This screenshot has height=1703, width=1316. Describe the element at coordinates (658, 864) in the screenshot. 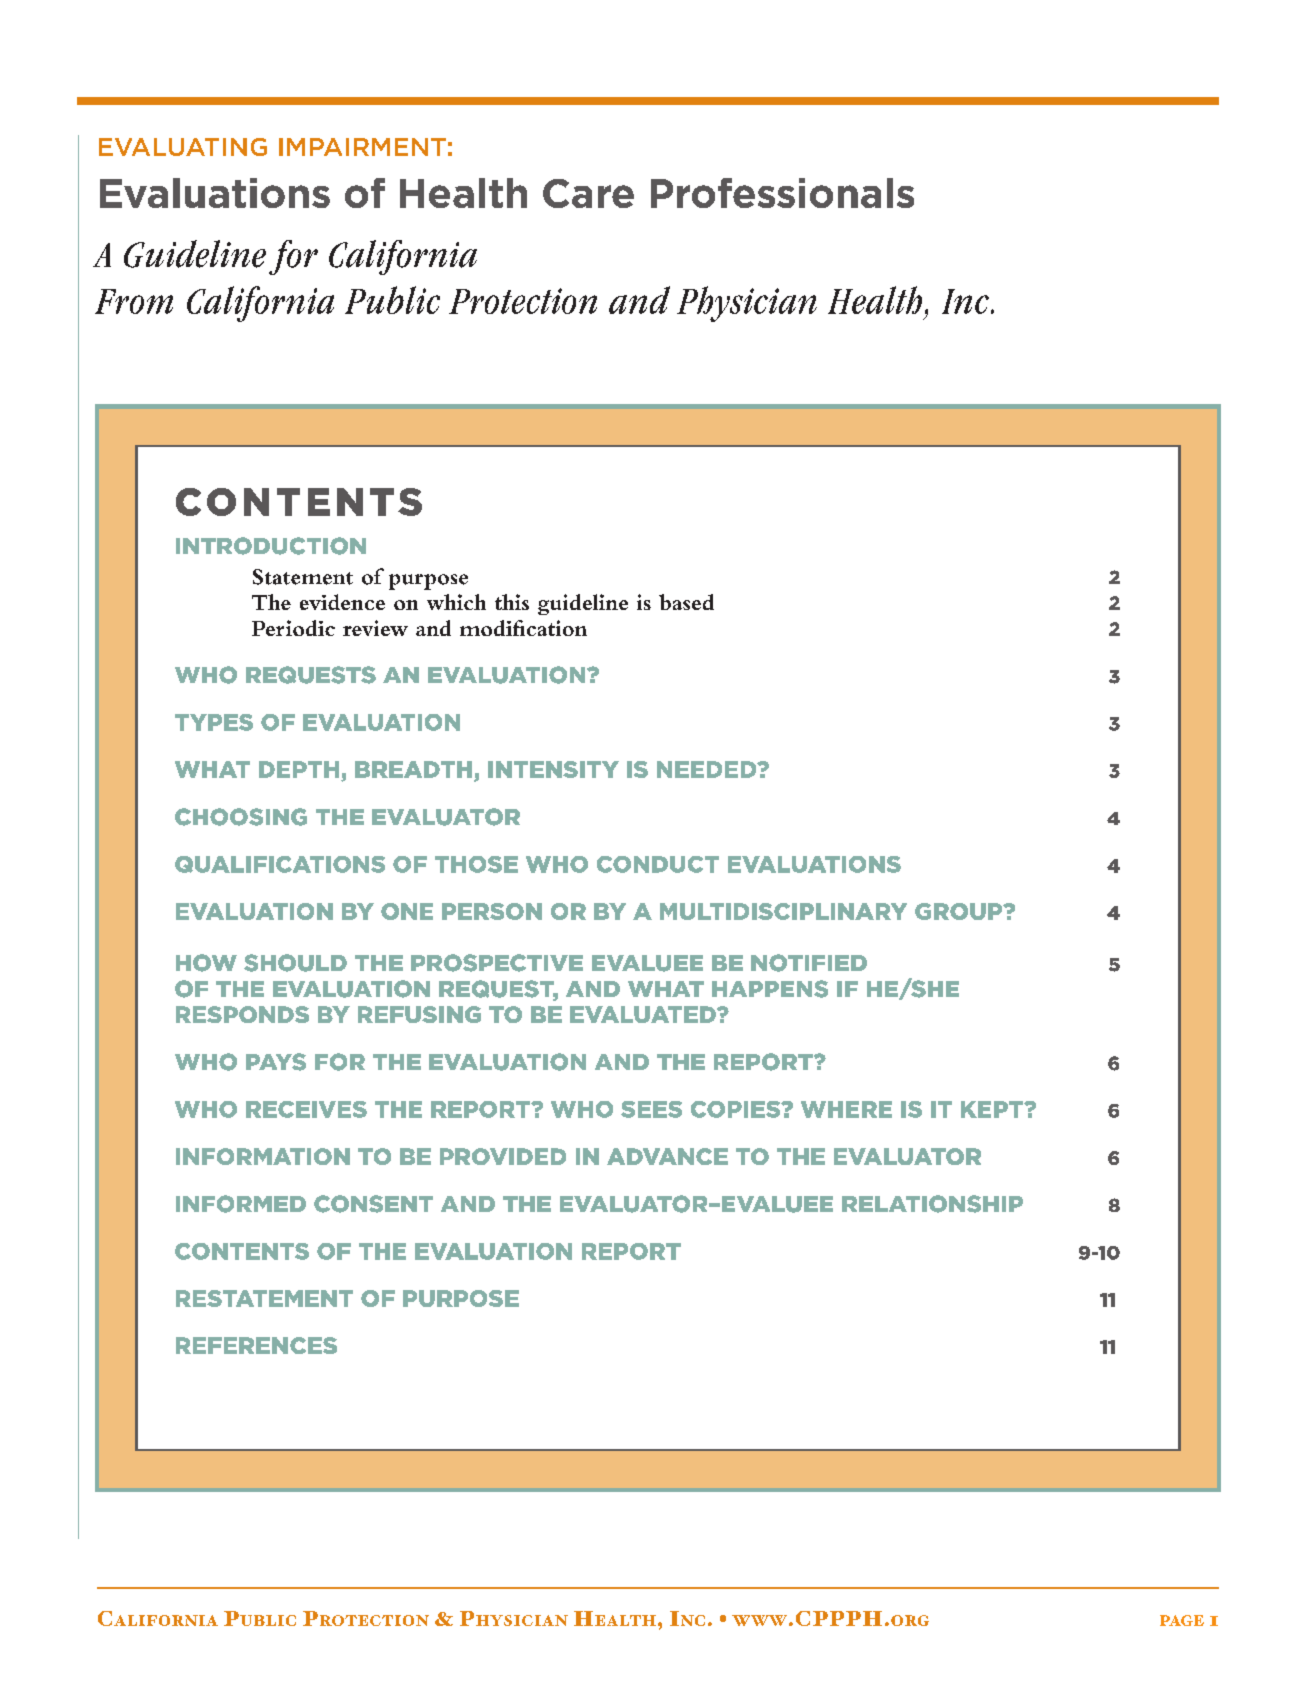

I see `CONDUCT` at that location.
